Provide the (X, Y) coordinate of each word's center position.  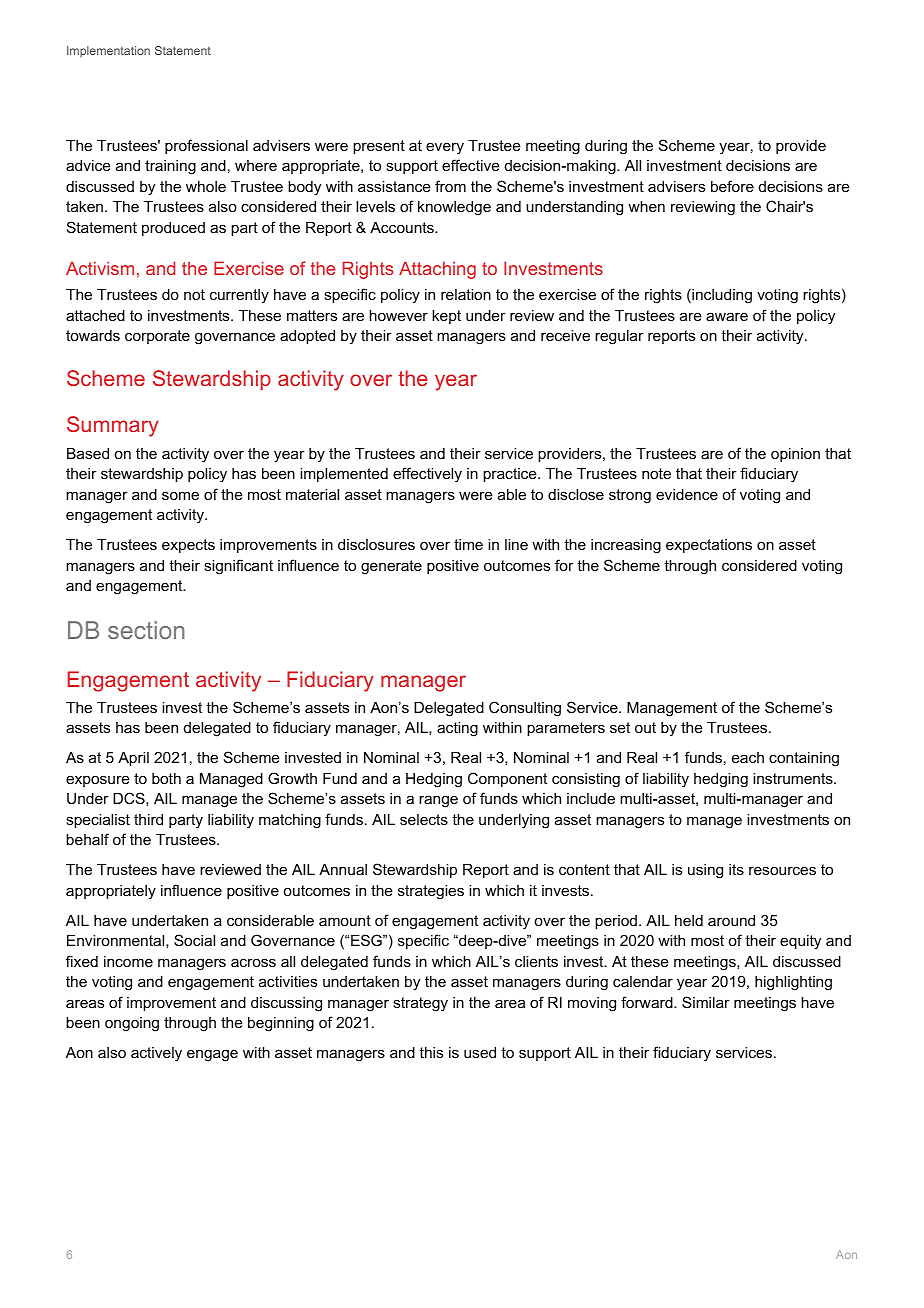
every (445, 148)
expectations (709, 546)
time (468, 544)
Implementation (108, 52)
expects (188, 546)
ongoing (132, 1024)
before (732, 186)
